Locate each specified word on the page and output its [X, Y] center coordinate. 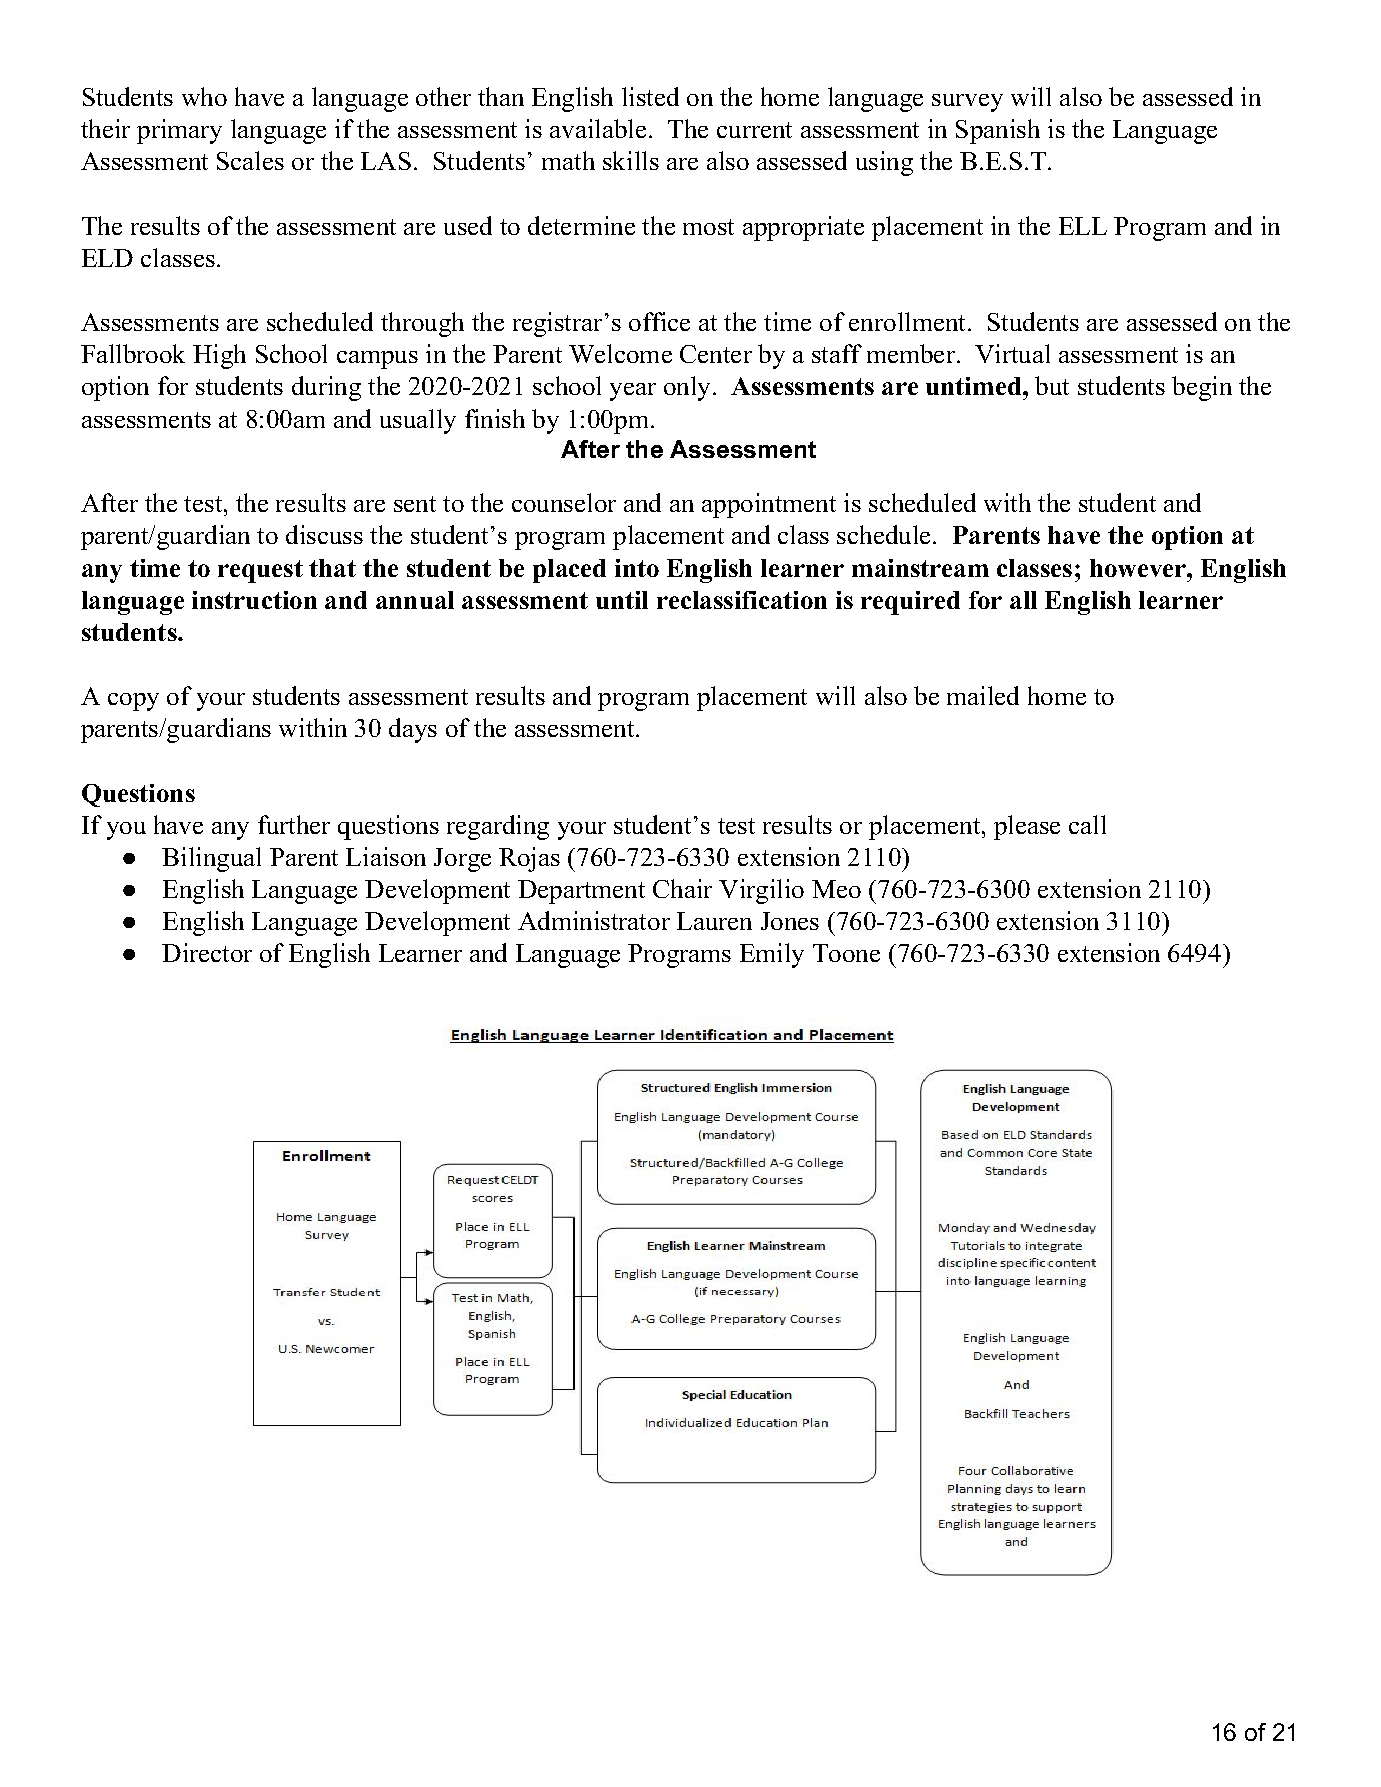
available [598, 128]
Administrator [594, 920]
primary [179, 131]
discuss [324, 534]
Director [207, 952]
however [1139, 568]
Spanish [998, 131]
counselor [564, 502]
